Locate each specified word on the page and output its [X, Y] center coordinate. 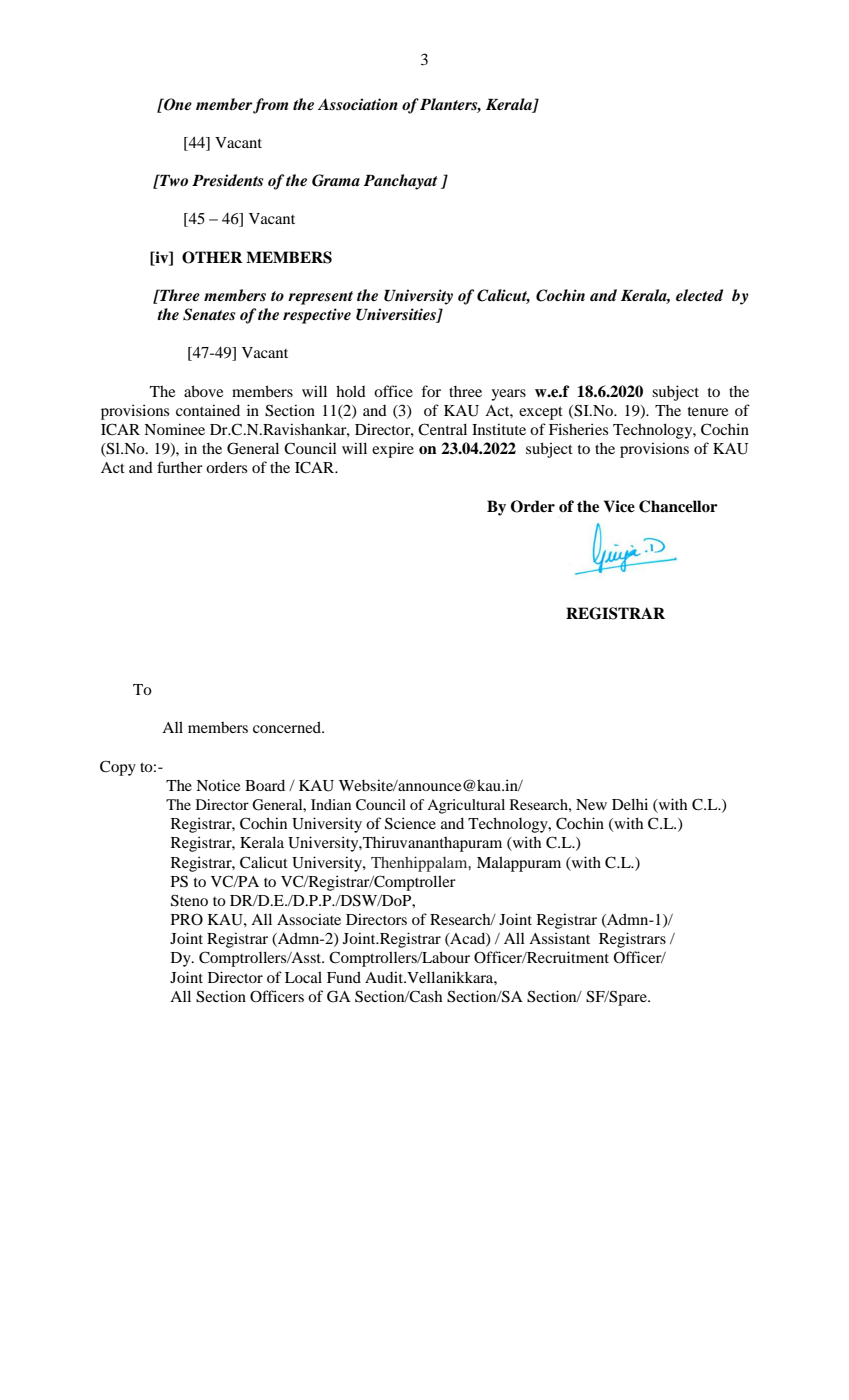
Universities [397, 315]
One [177, 104]
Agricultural [466, 806]
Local [303, 977]
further [180, 467]
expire [393, 450]
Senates [209, 314]
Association [358, 104]
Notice [218, 785]
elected [699, 295]
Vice [619, 506]
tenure [708, 411]
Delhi [630, 804]
